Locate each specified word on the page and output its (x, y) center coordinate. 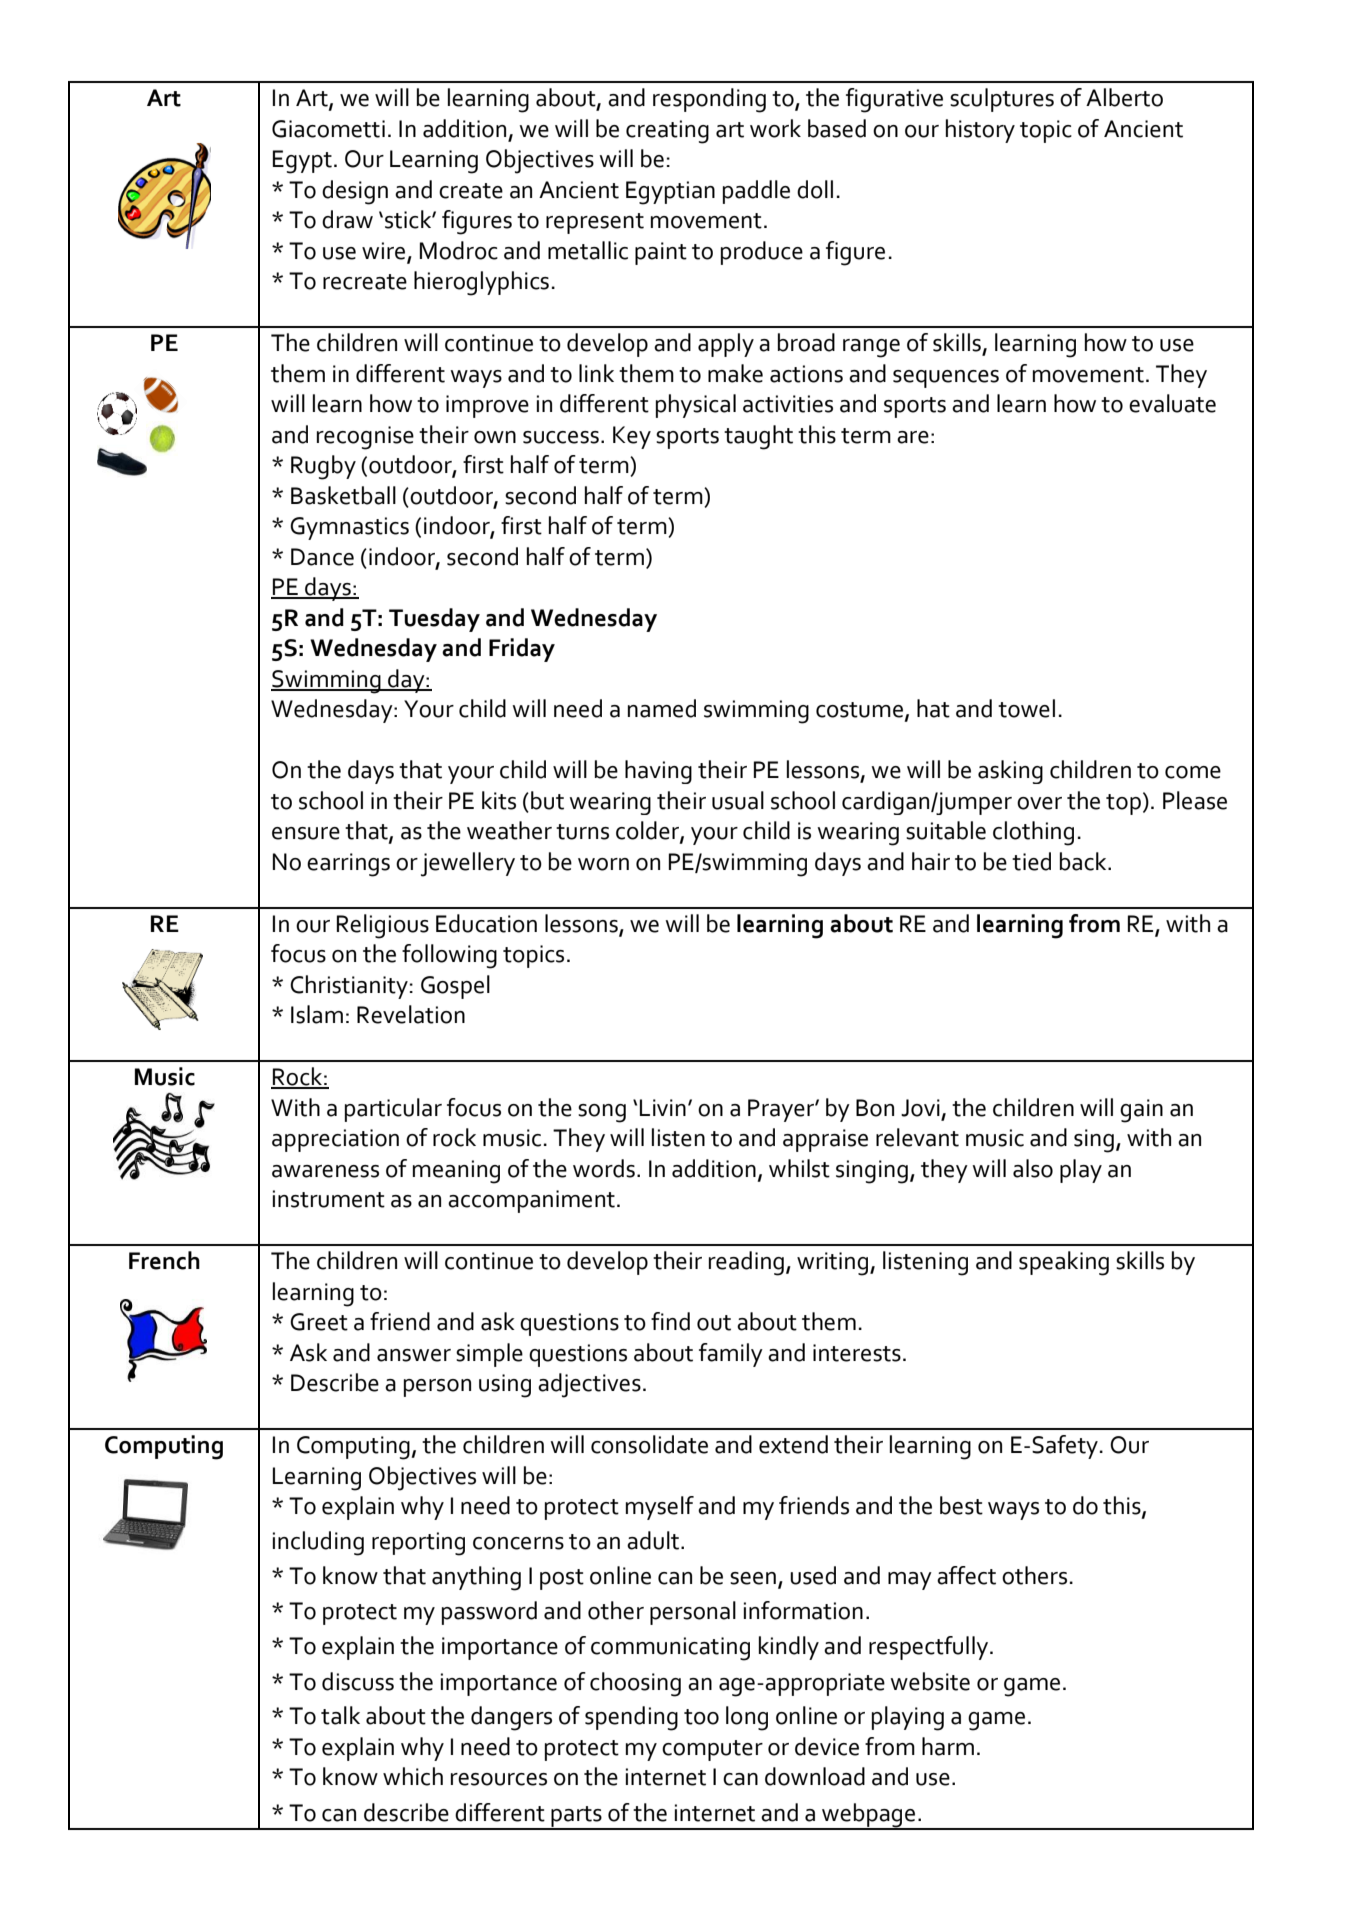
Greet (319, 1322)
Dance (322, 557)
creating (667, 132)
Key (632, 437)
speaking (1064, 1263)
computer (712, 1750)
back (1084, 861)
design (355, 192)
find (670, 1321)
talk (340, 1715)
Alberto (1124, 97)
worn (603, 864)
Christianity (349, 987)
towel (1026, 708)
